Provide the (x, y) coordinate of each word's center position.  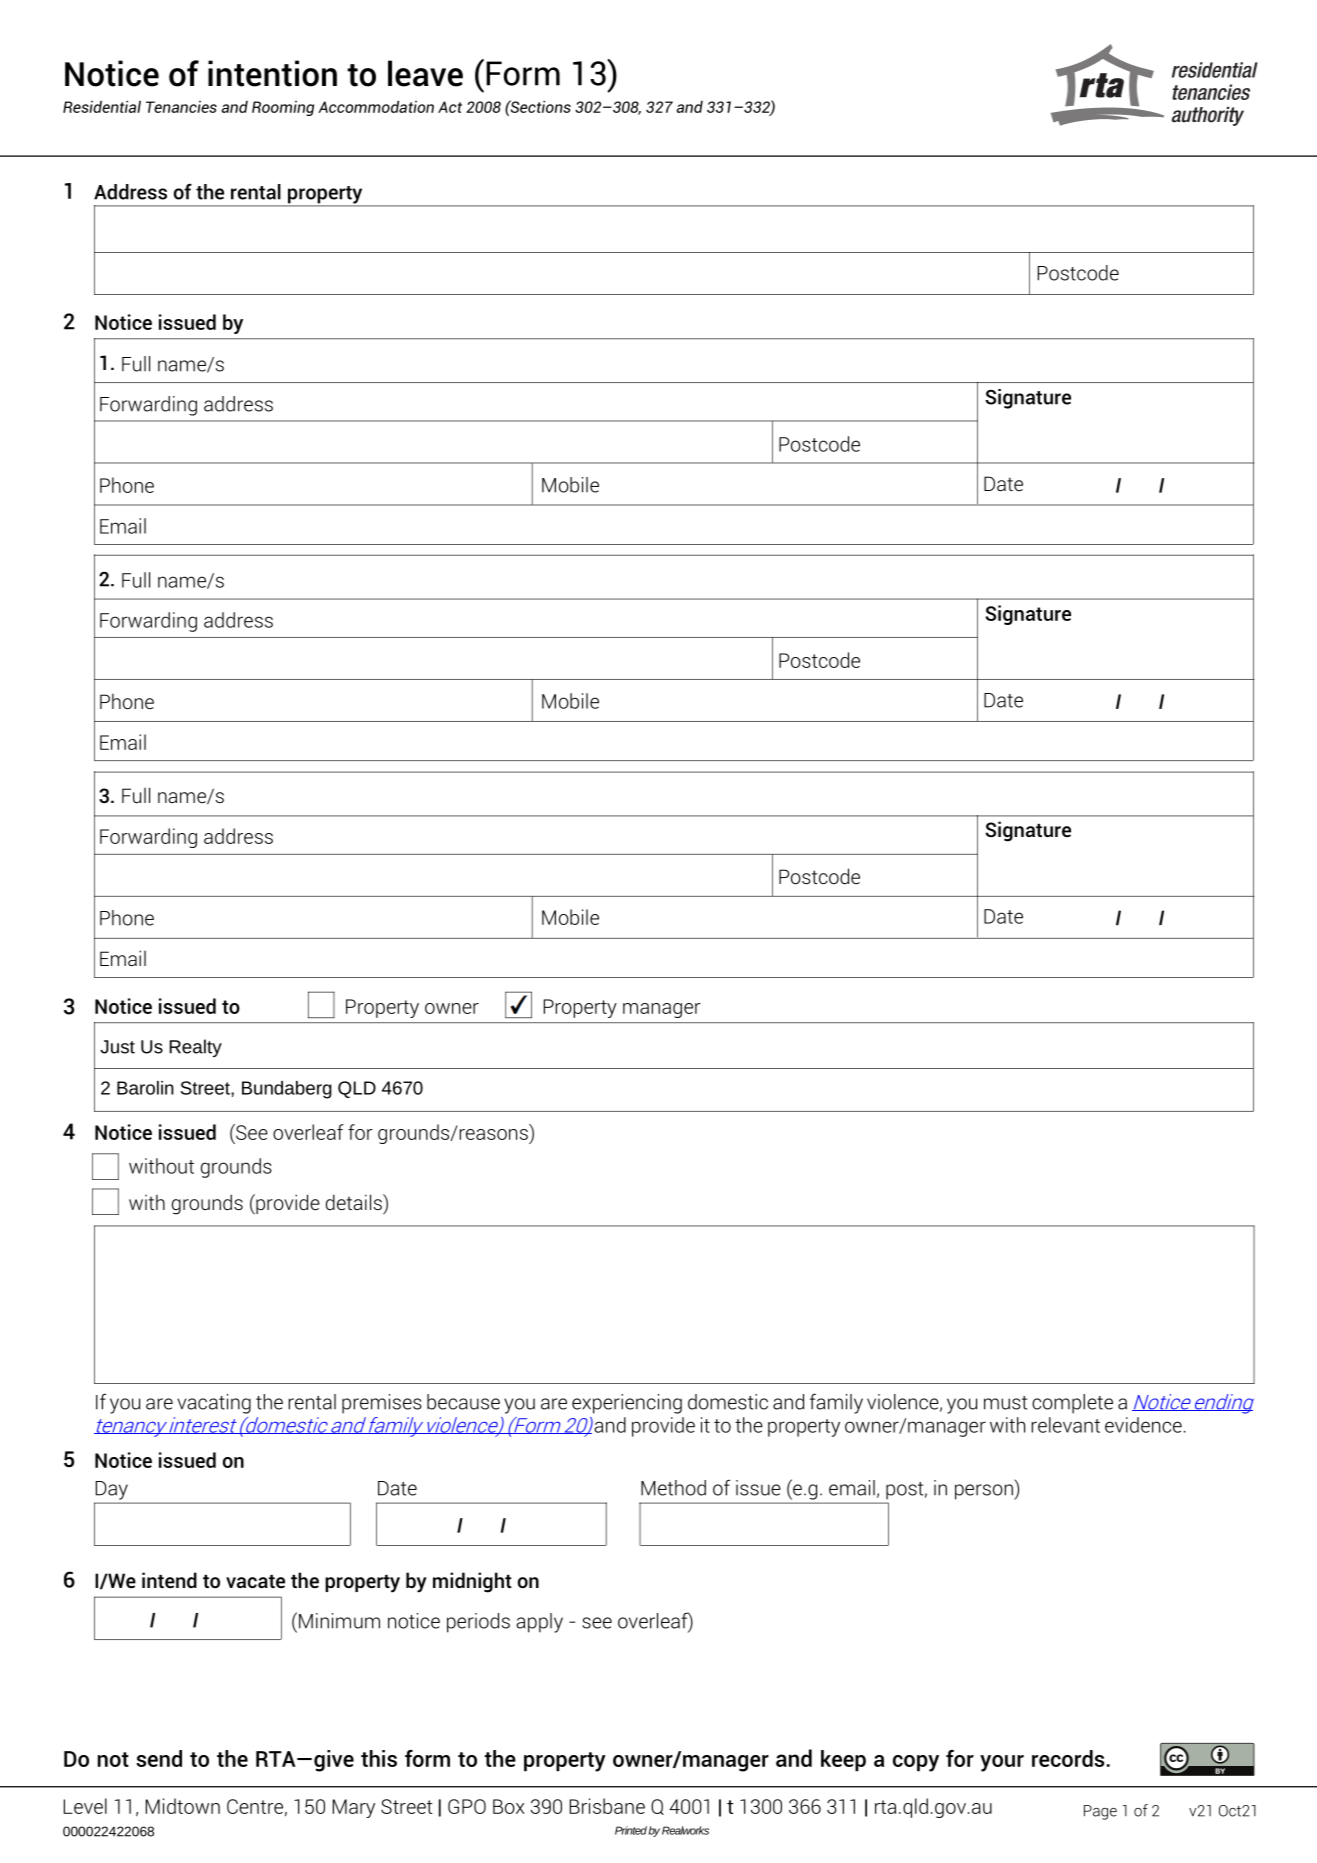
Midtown (183, 1806)
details (355, 1202)
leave (425, 73)
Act (450, 107)
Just (117, 1047)
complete (1072, 1404)
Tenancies (181, 107)
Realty (195, 1048)
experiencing (627, 1404)
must (1005, 1403)
